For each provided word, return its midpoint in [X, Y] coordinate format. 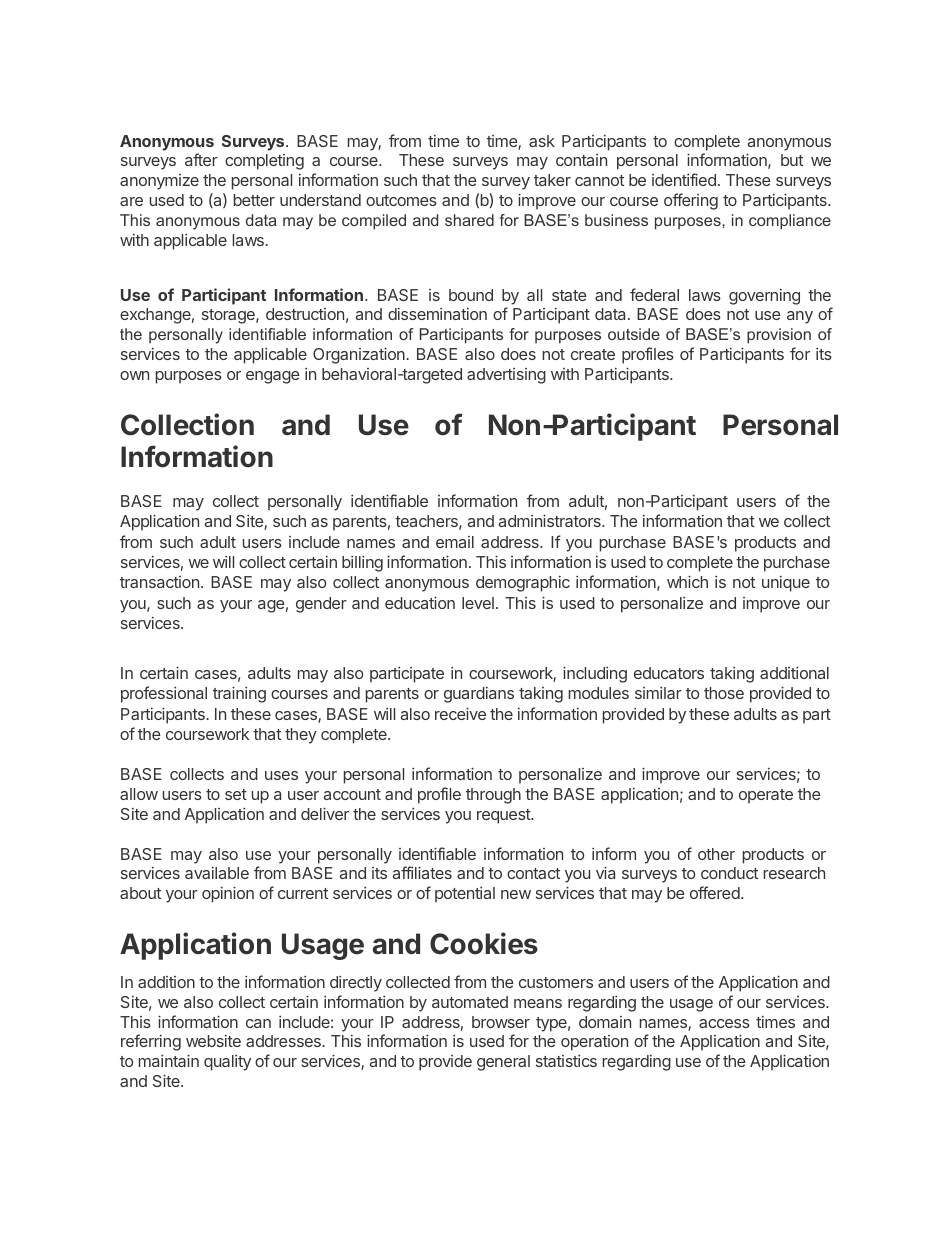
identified [684, 179]
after [201, 159]
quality [227, 1063]
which [687, 581]
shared [469, 220]
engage [273, 377]
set [236, 794]
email [455, 542]
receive [460, 713]
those [724, 693]
